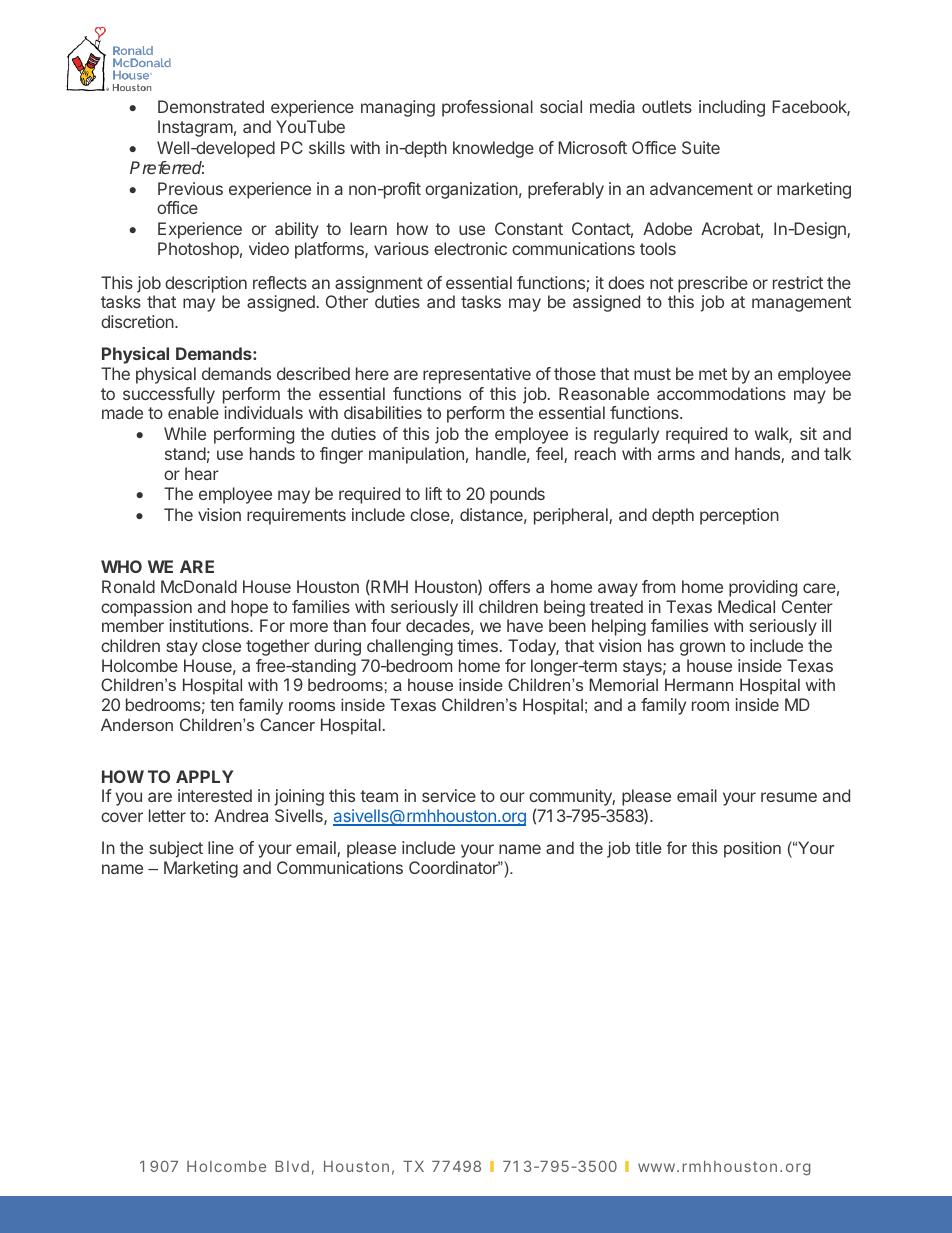 This page has width=952, height=1233. What do you see at coordinates (739, 516) in the page?
I see `perception` at bounding box center [739, 516].
